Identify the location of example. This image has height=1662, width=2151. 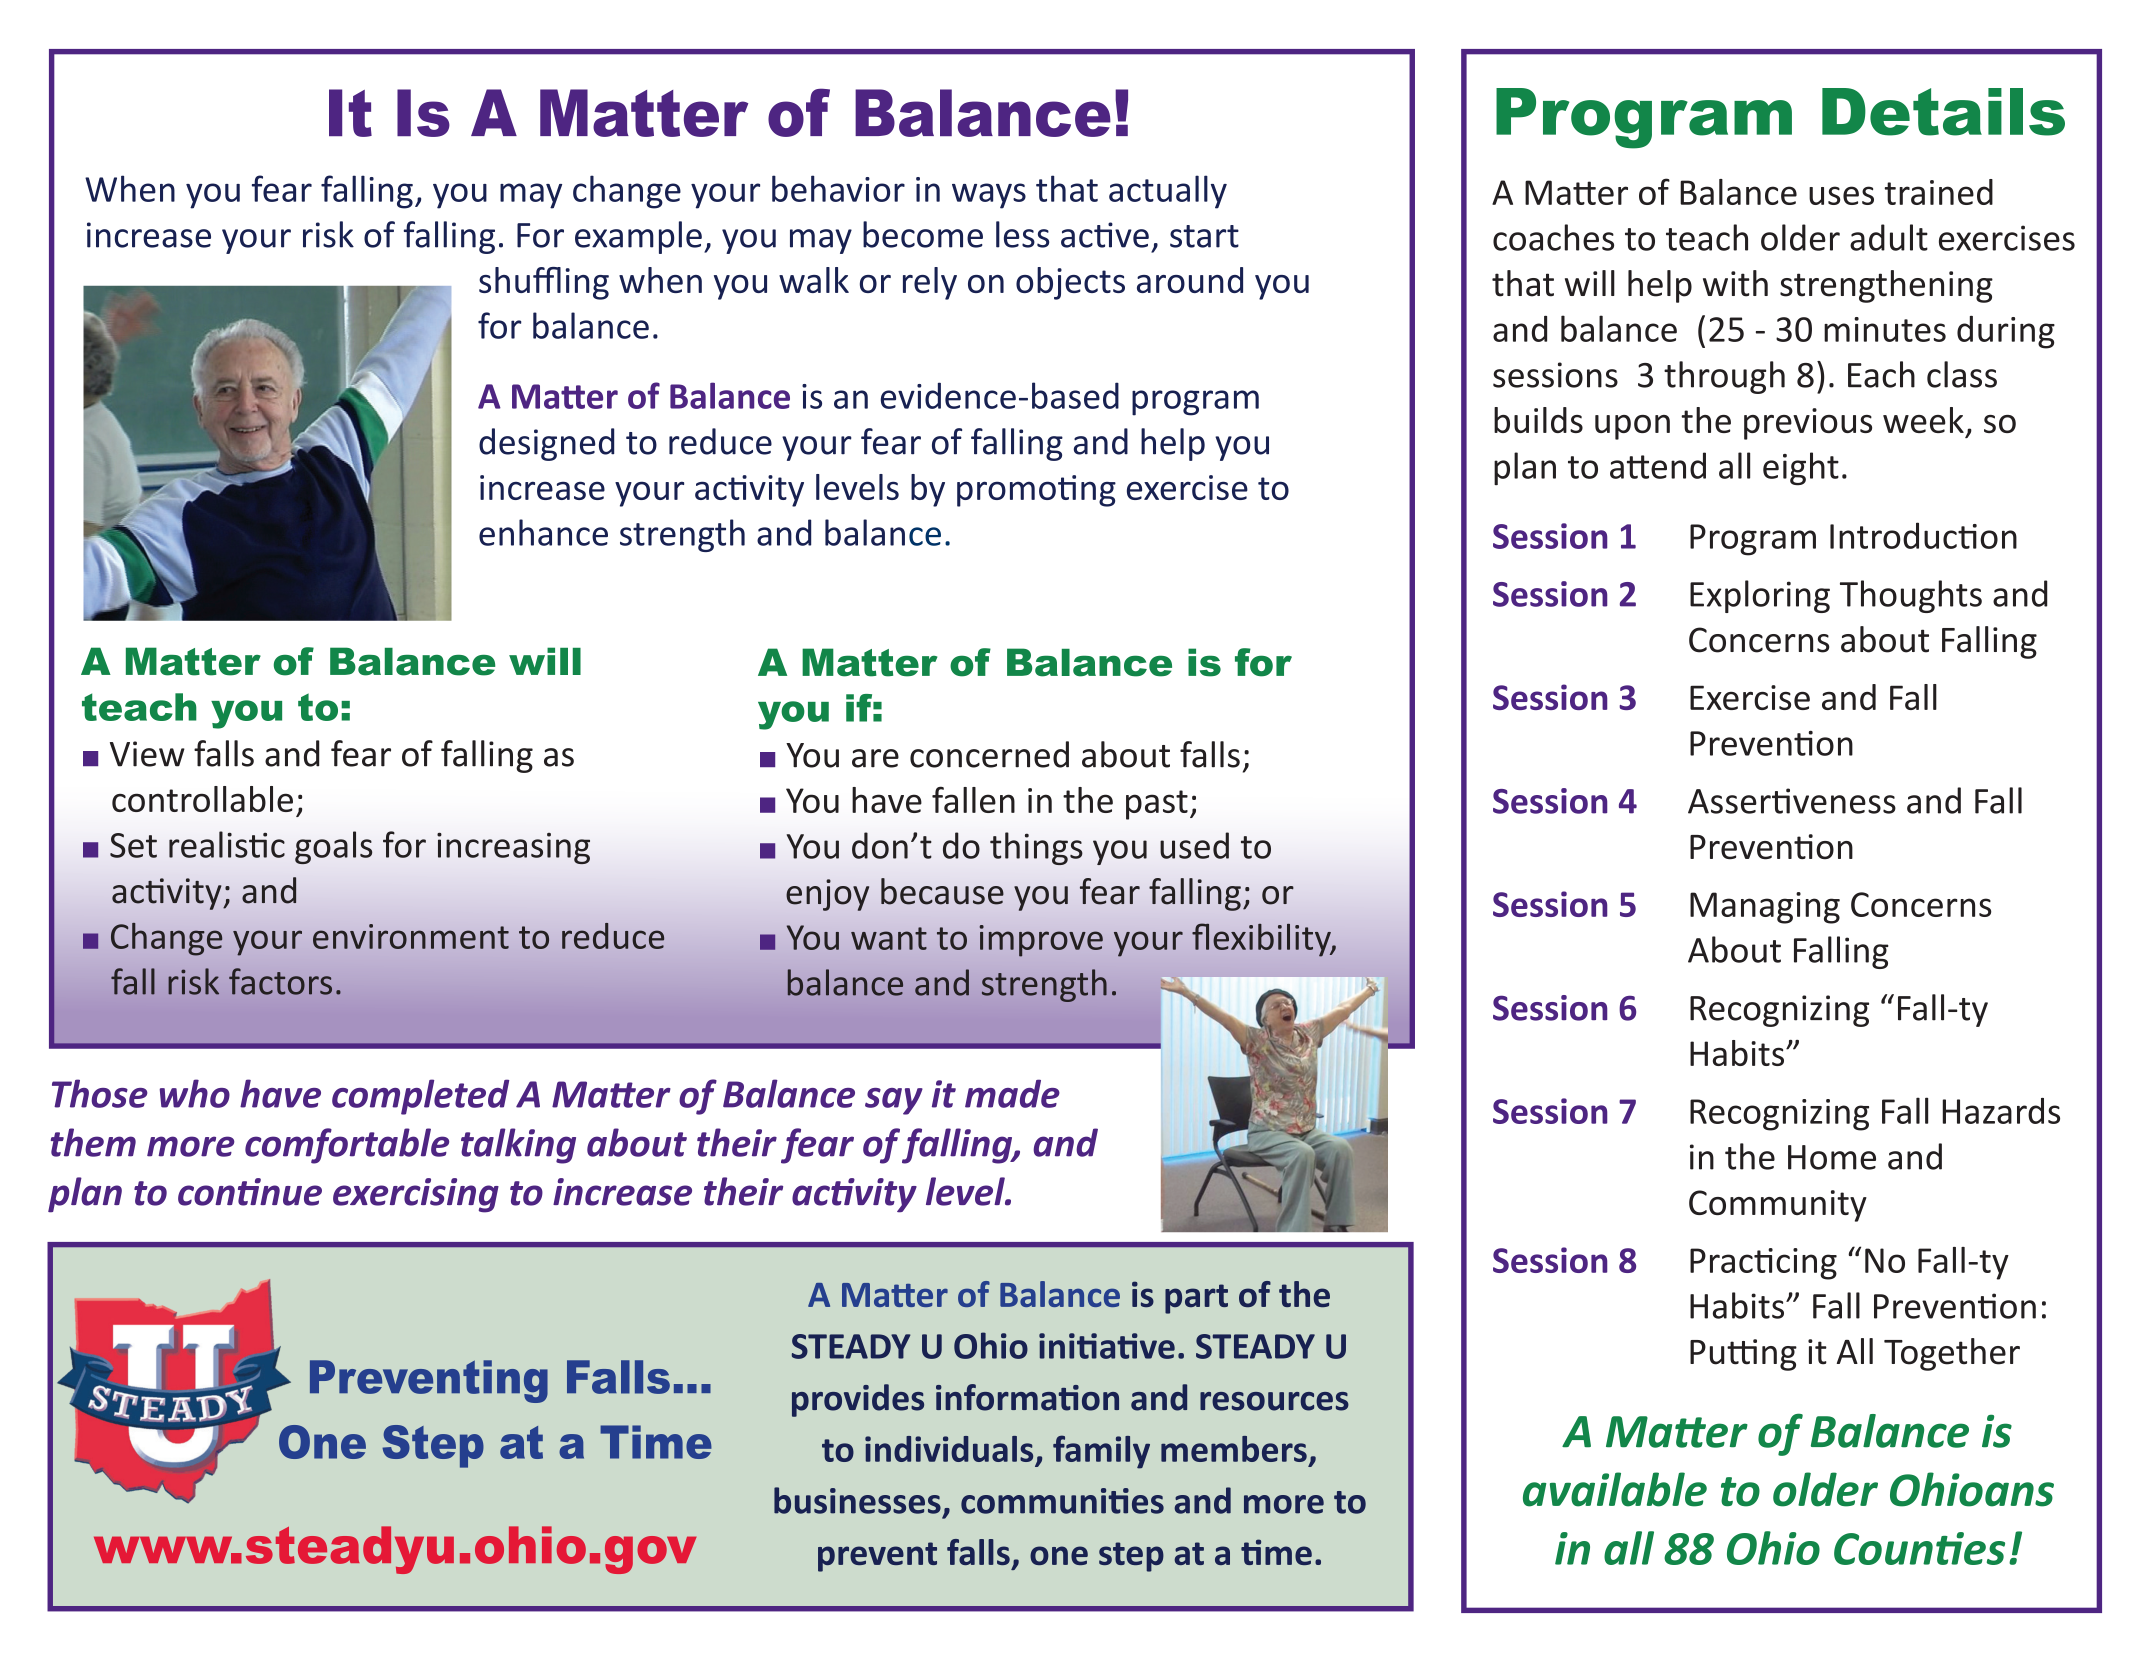
(638, 237).
